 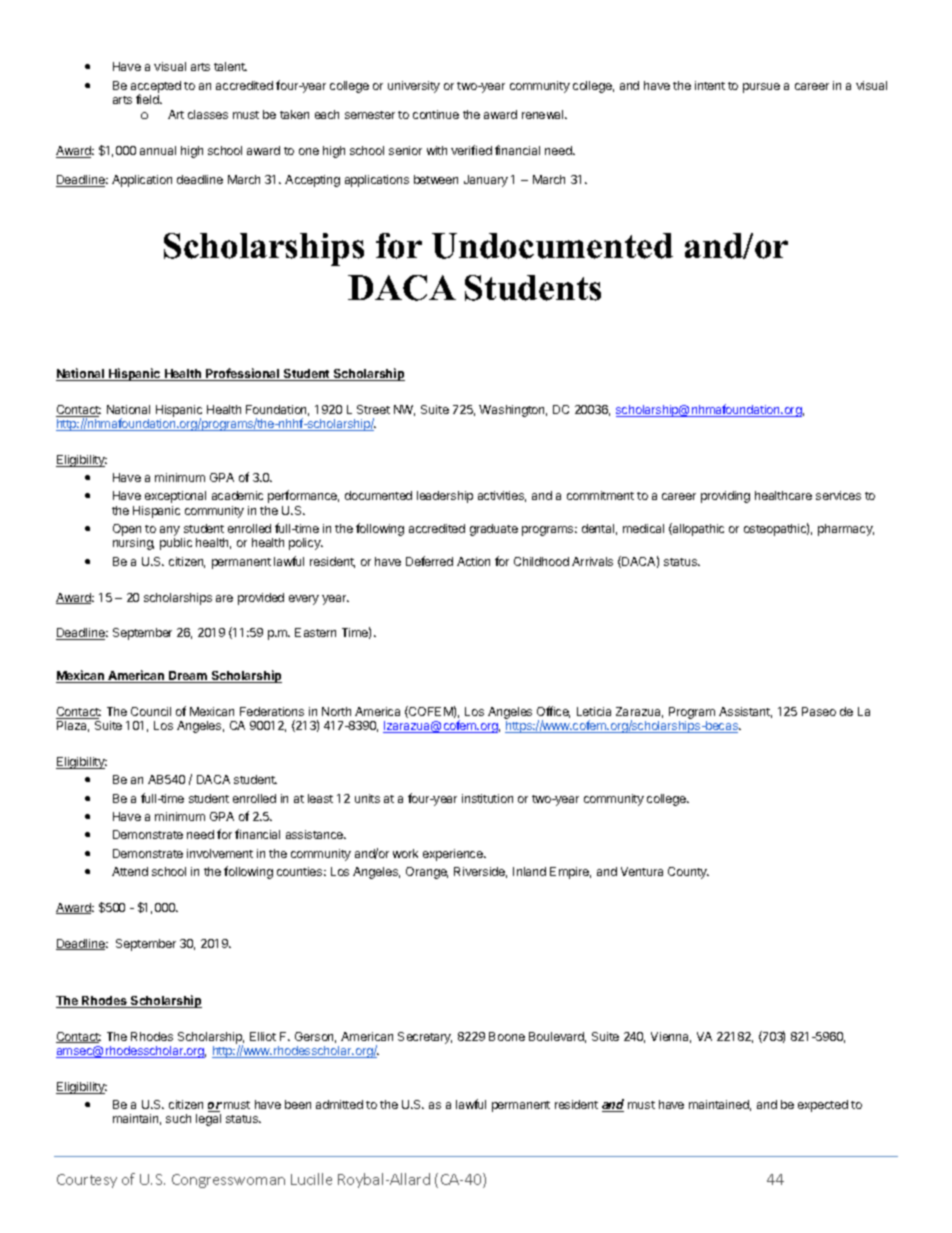 What do you see at coordinates (178, 1118) in the screenshot?
I see `such` at bounding box center [178, 1118].
